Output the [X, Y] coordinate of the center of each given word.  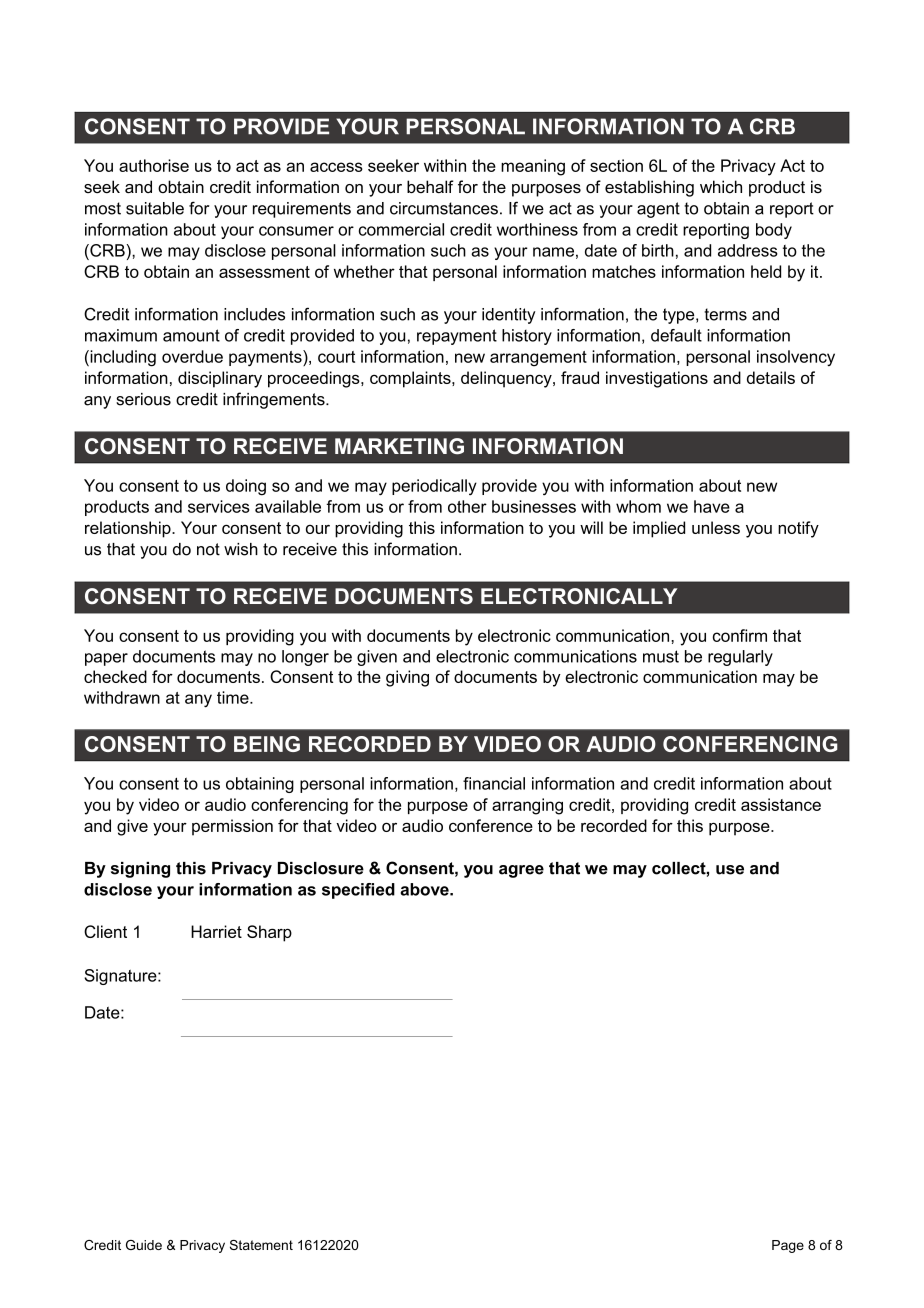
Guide [144, 1245]
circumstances [444, 208]
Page [788, 1246]
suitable [155, 208]
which [721, 186]
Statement [261, 1245]
